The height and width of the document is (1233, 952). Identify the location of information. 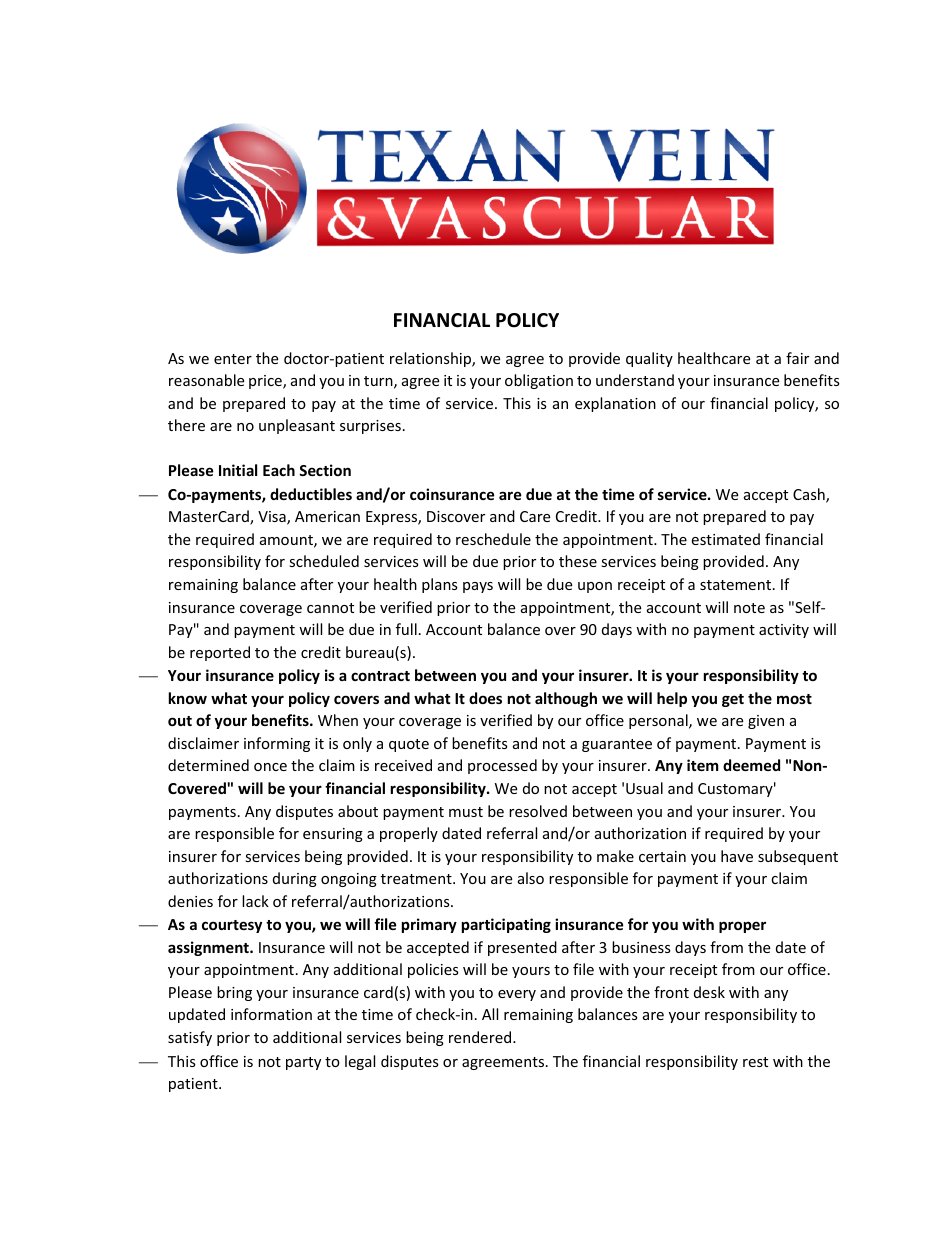
(271, 1014).
